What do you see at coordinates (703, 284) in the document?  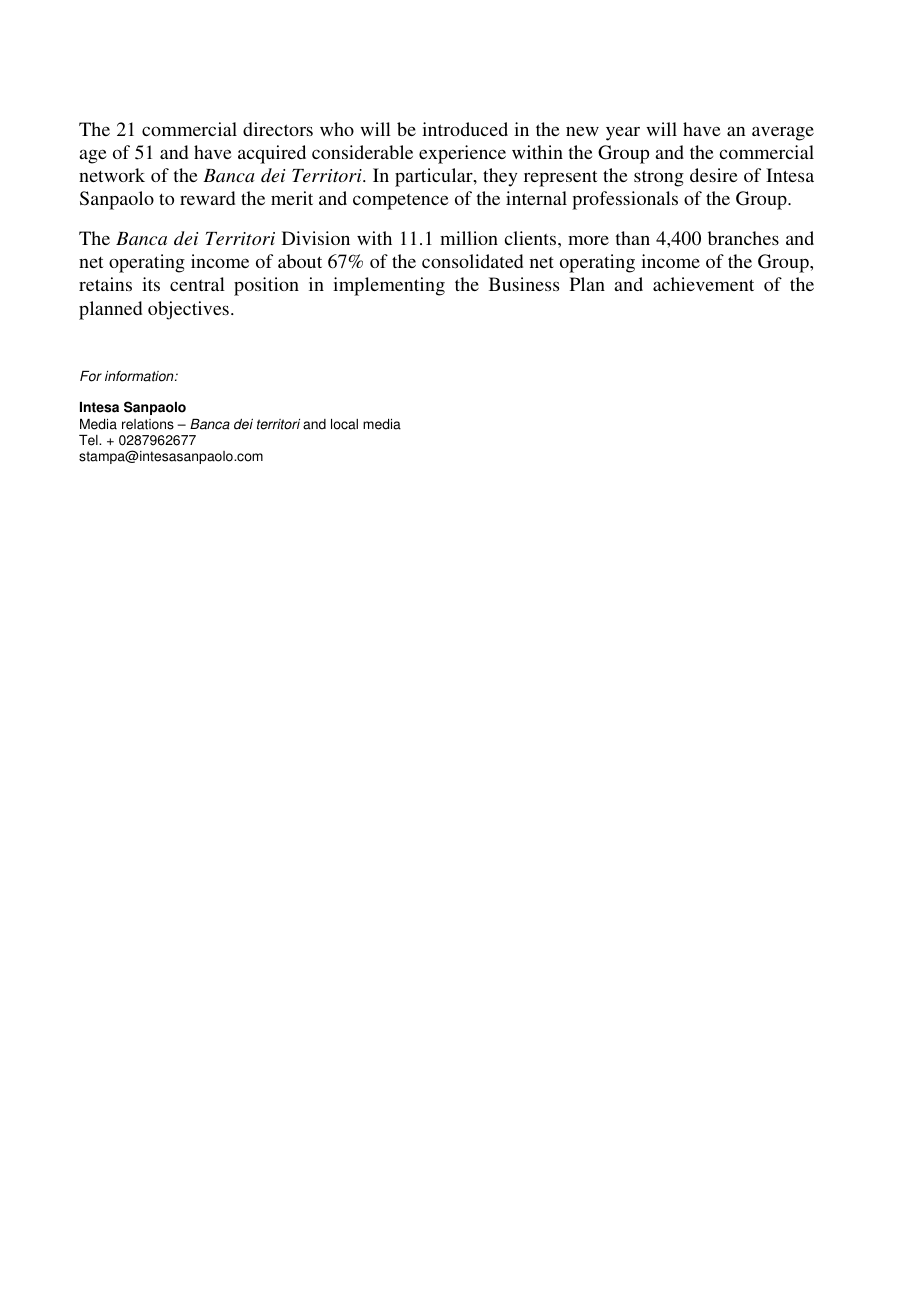 I see `achievement` at bounding box center [703, 284].
